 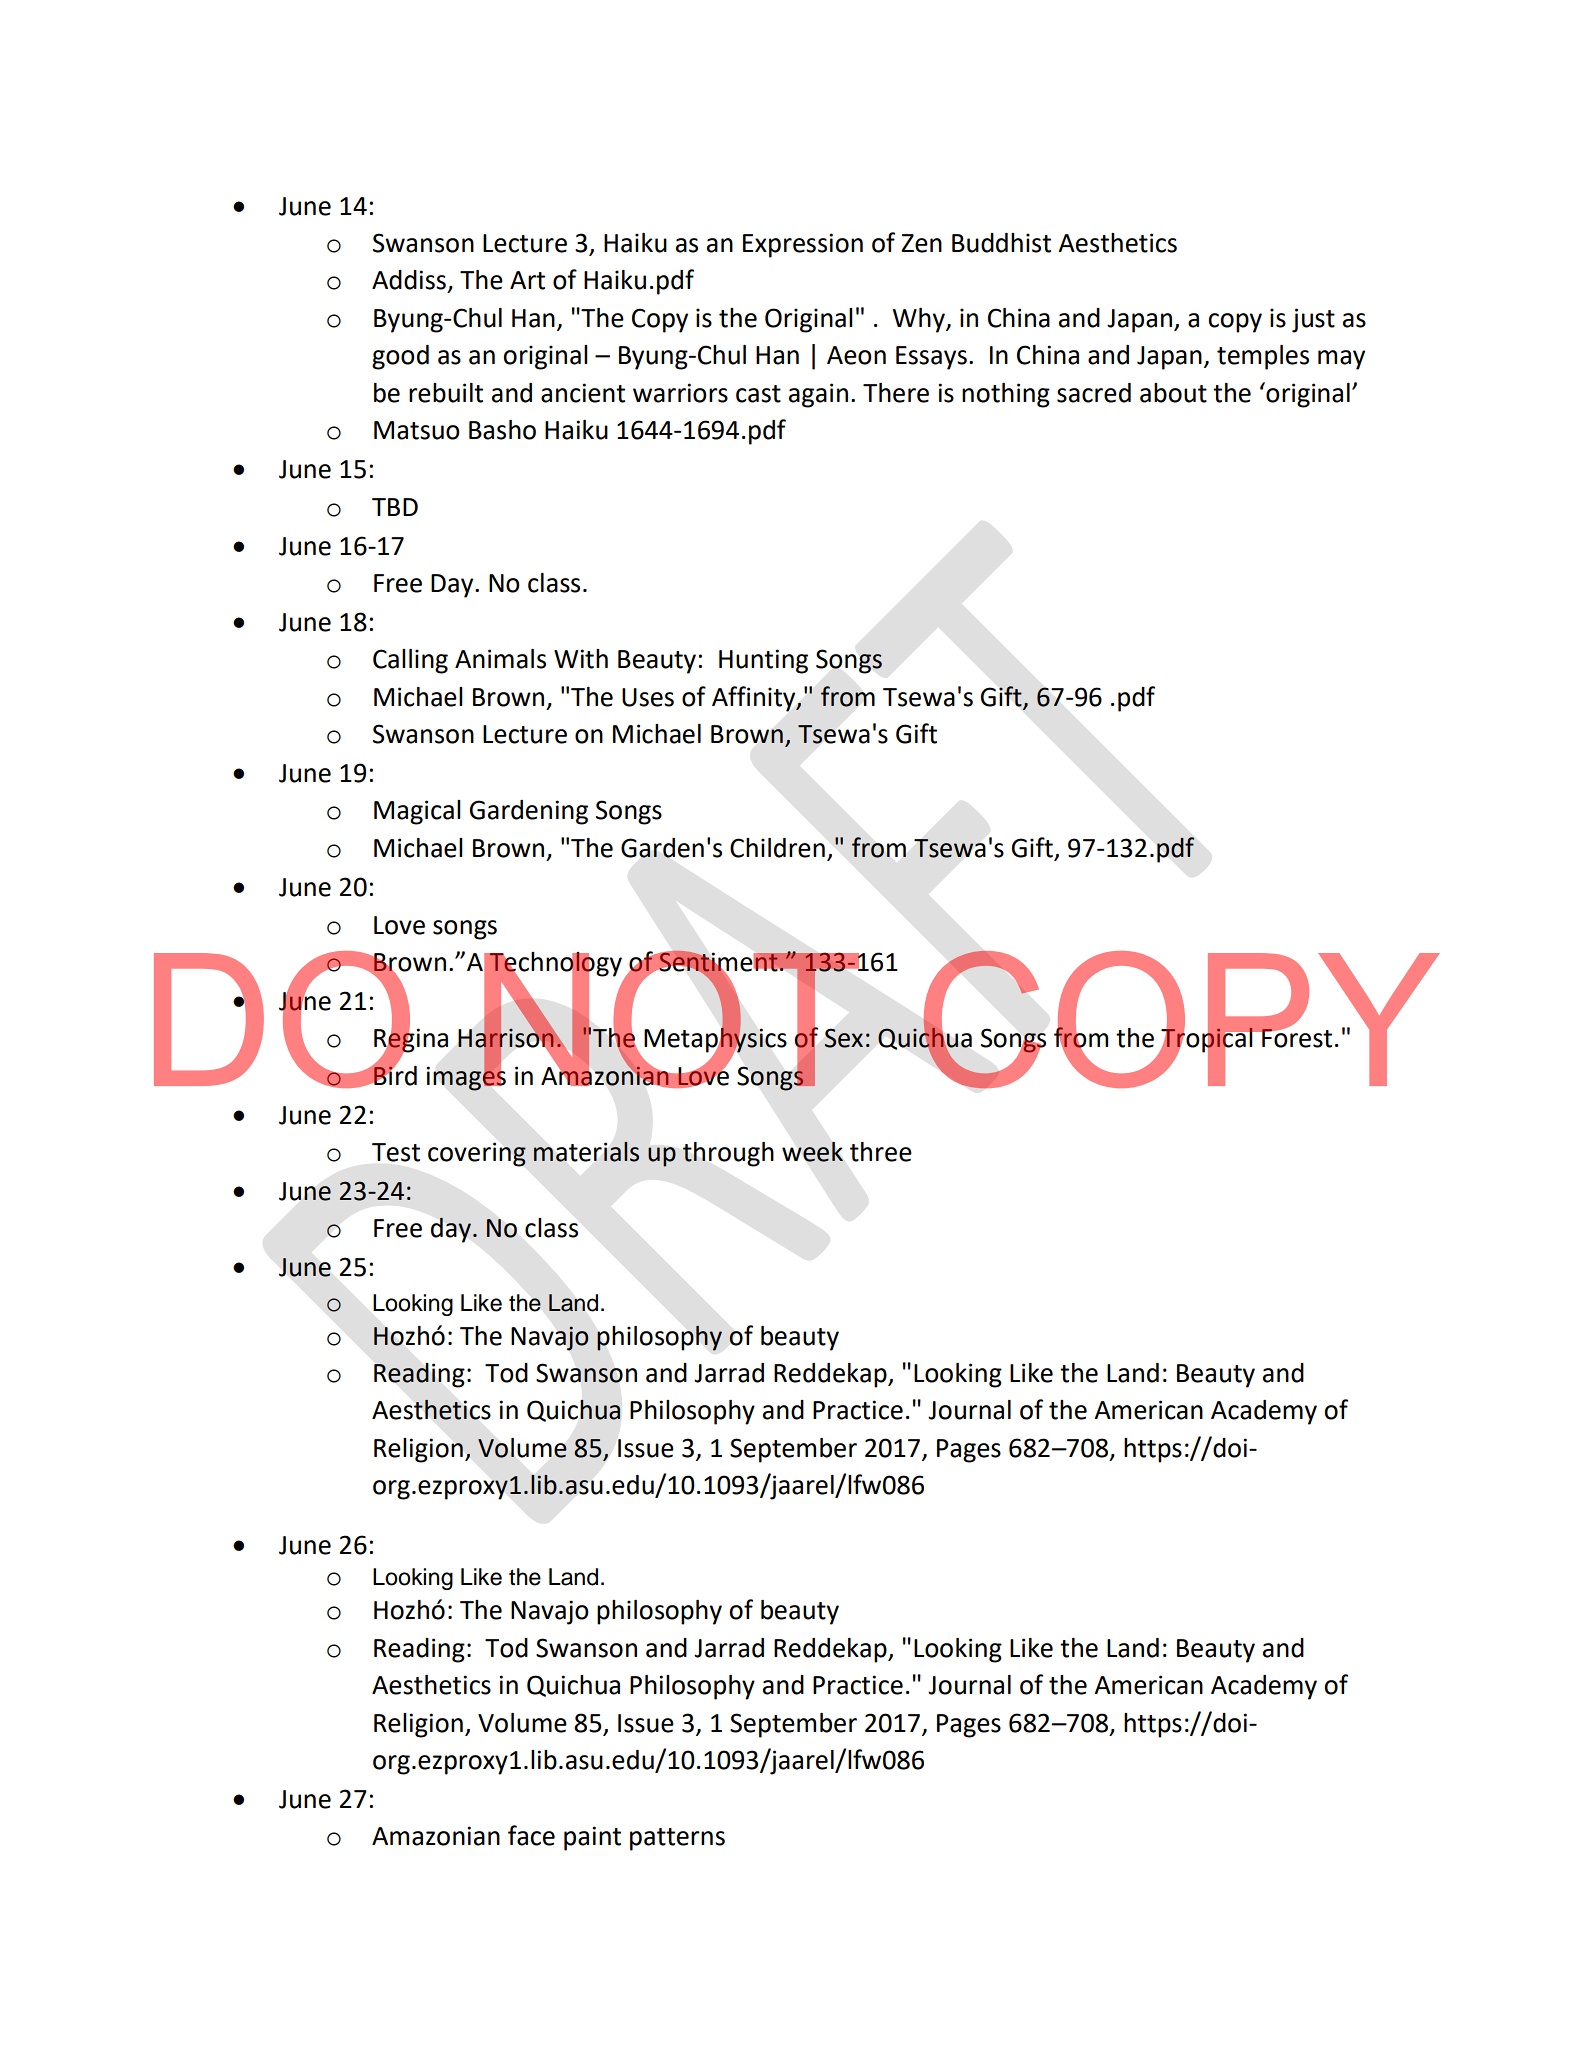 What do you see at coordinates (677, 1839) in the document?
I see `patterns` at bounding box center [677, 1839].
